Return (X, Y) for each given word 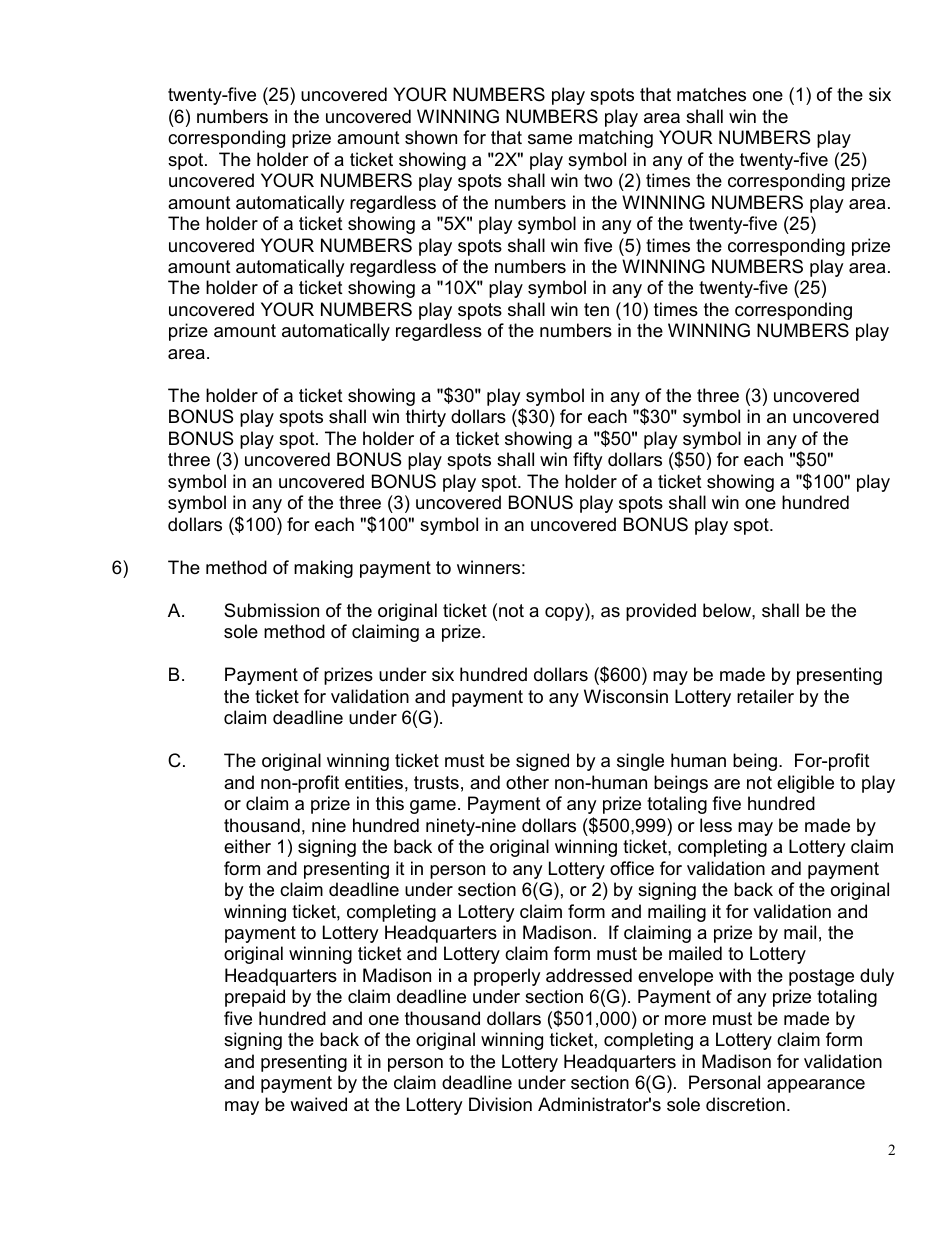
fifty (588, 461)
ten (596, 310)
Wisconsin (626, 696)
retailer (765, 696)
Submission (271, 610)
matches (711, 94)
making (323, 569)
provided (661, 612)
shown (431, 137)
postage (821, 977)
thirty (426, 418)
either (247, 846)
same (550, 139)
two (598, 181)
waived (318, 1104)
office (632, 868)
